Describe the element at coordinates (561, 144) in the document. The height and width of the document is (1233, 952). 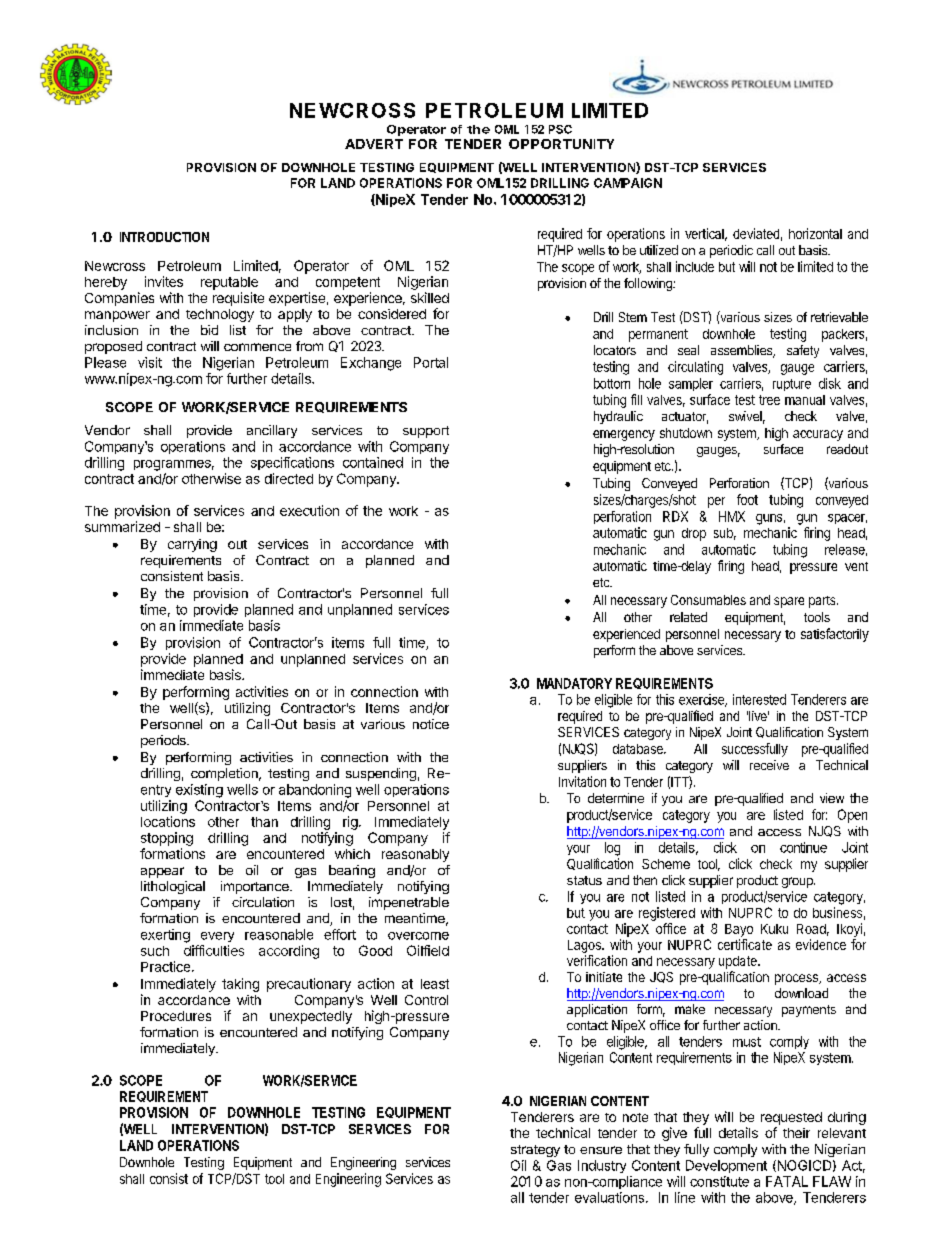
I see `OPPORTUNITY` at that location.
